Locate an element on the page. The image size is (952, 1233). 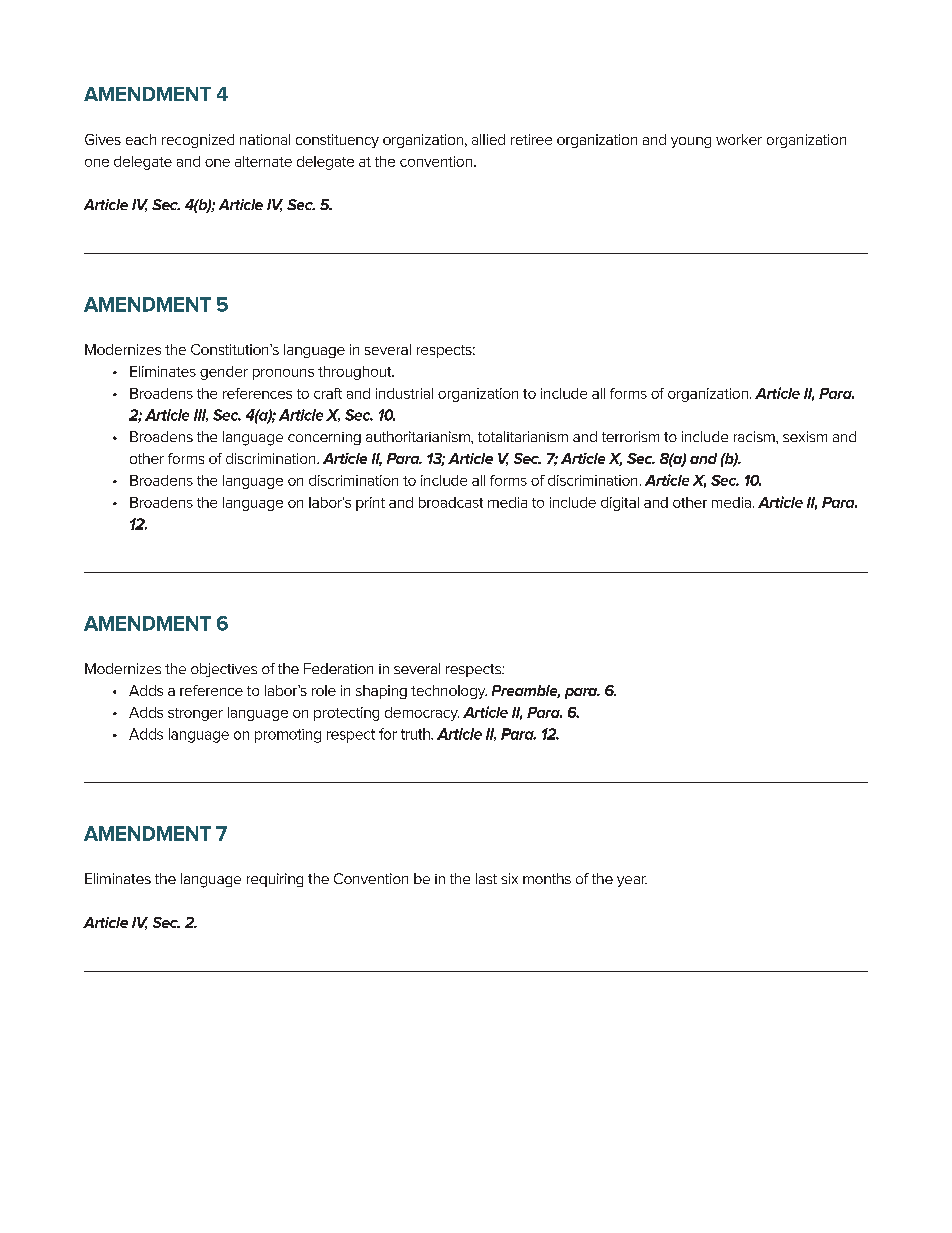
requiring is located at coordinates (275, 880).
